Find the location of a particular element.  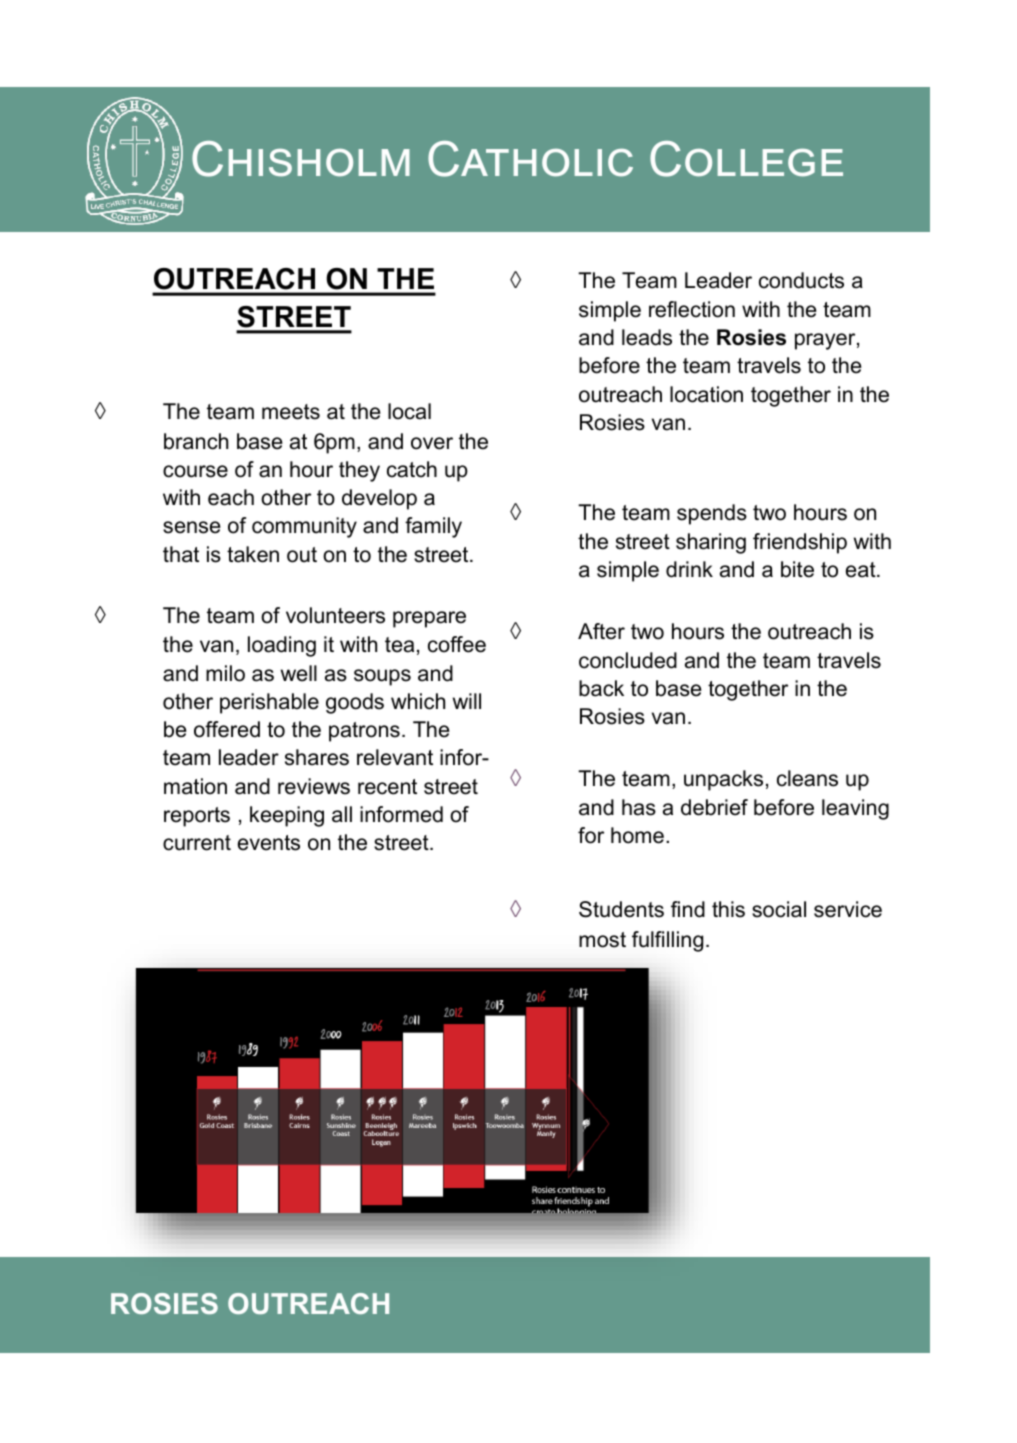

most is located at coordinates (602, 940).
